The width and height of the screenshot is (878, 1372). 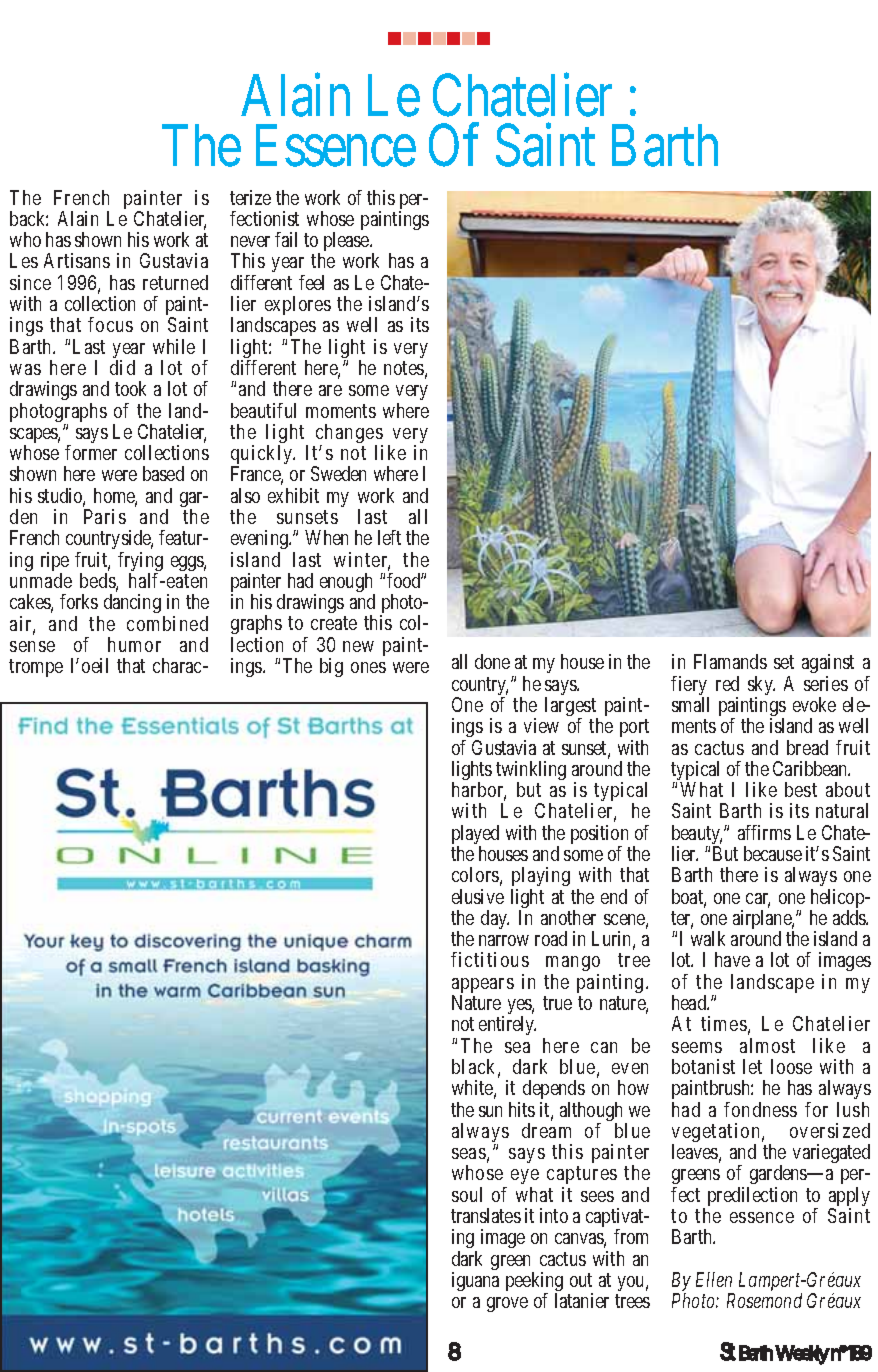 I want to click on dancing, so click(x=132, y=603).
